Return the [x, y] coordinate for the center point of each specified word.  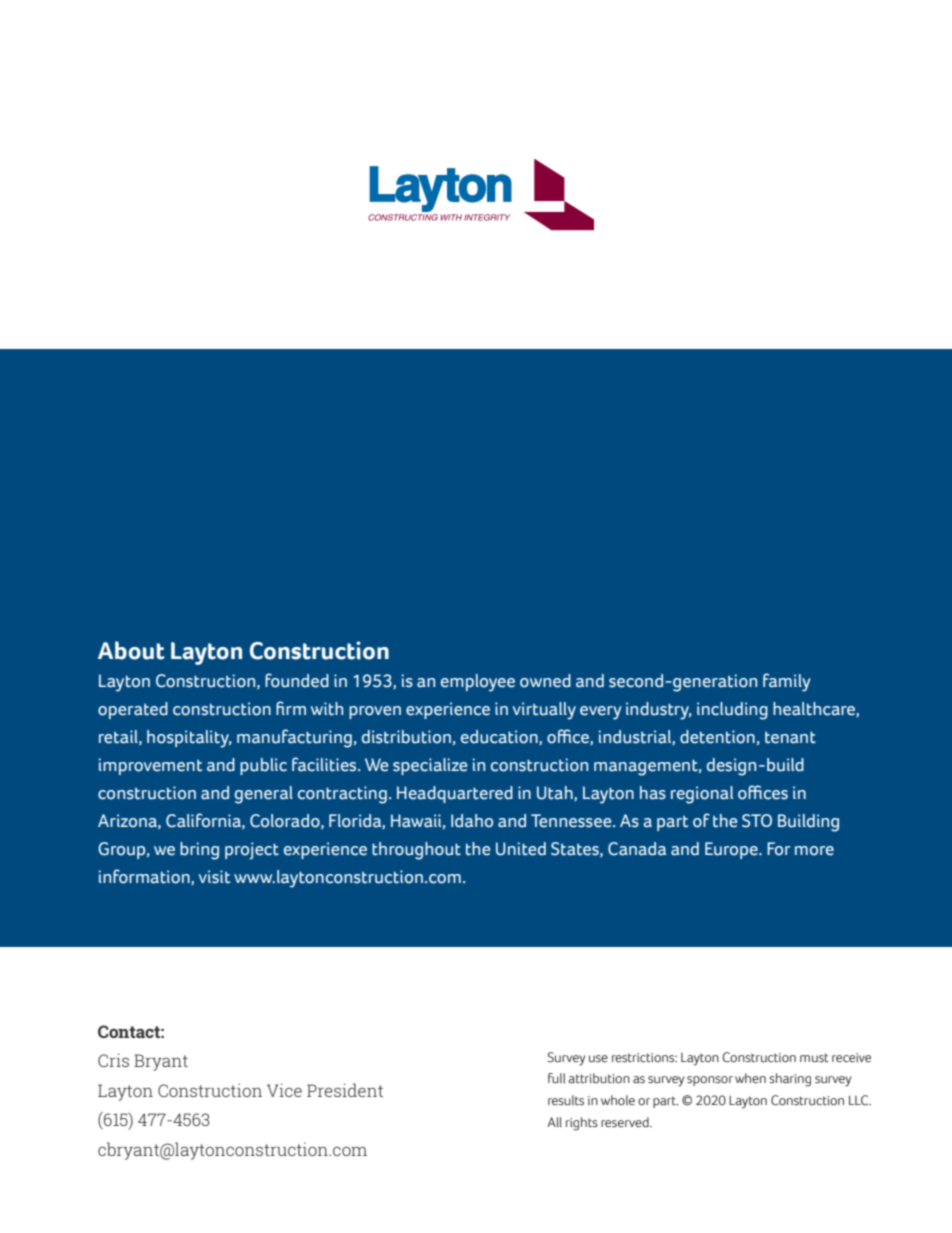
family [787, 682]
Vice [284, 1090]
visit [214, 877]
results [566, 1100]
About [131, 650]
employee [478, 683]
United [521, 849]
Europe [732, 850]
